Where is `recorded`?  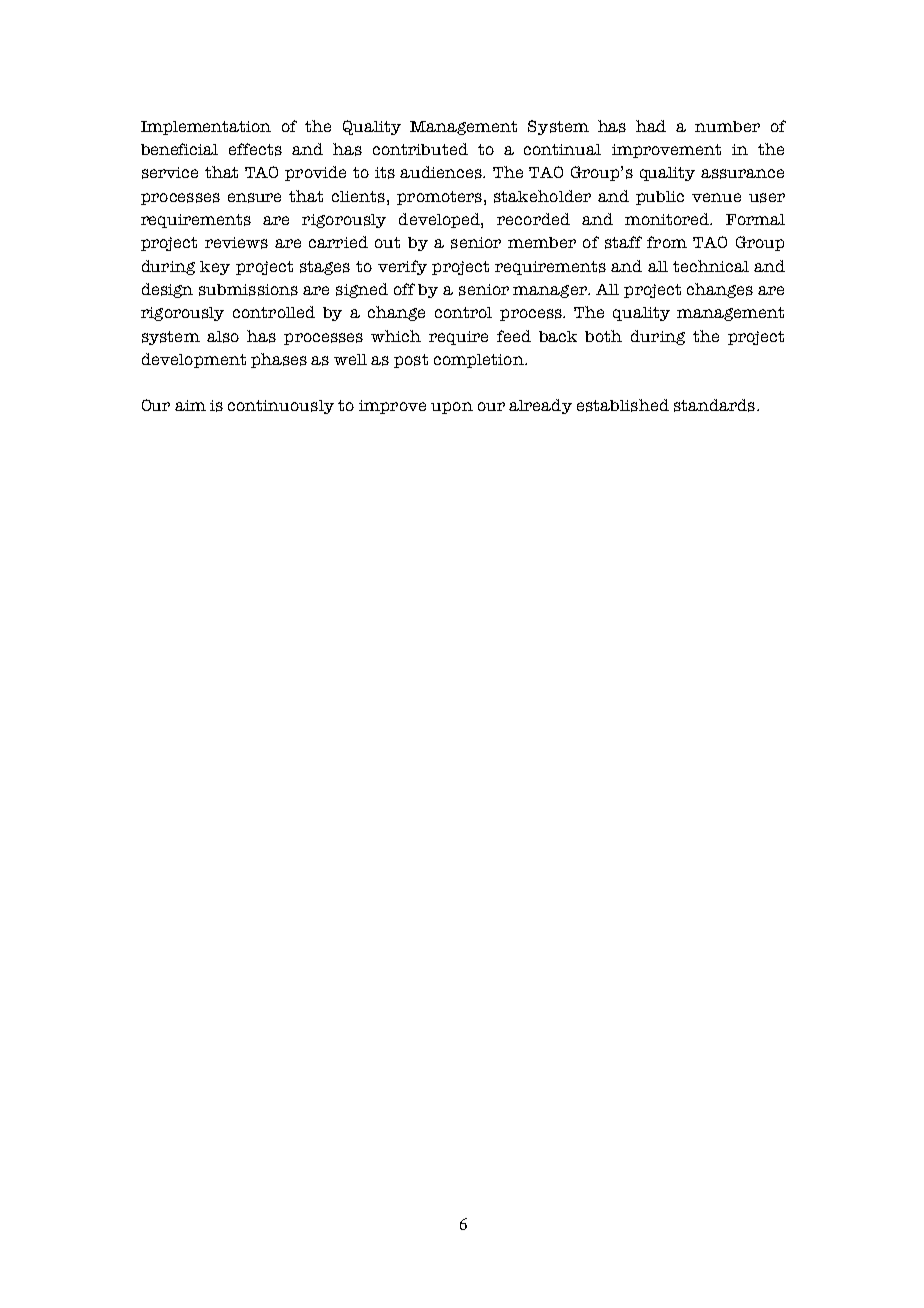 recorded is located at coordinates (533, 219).
